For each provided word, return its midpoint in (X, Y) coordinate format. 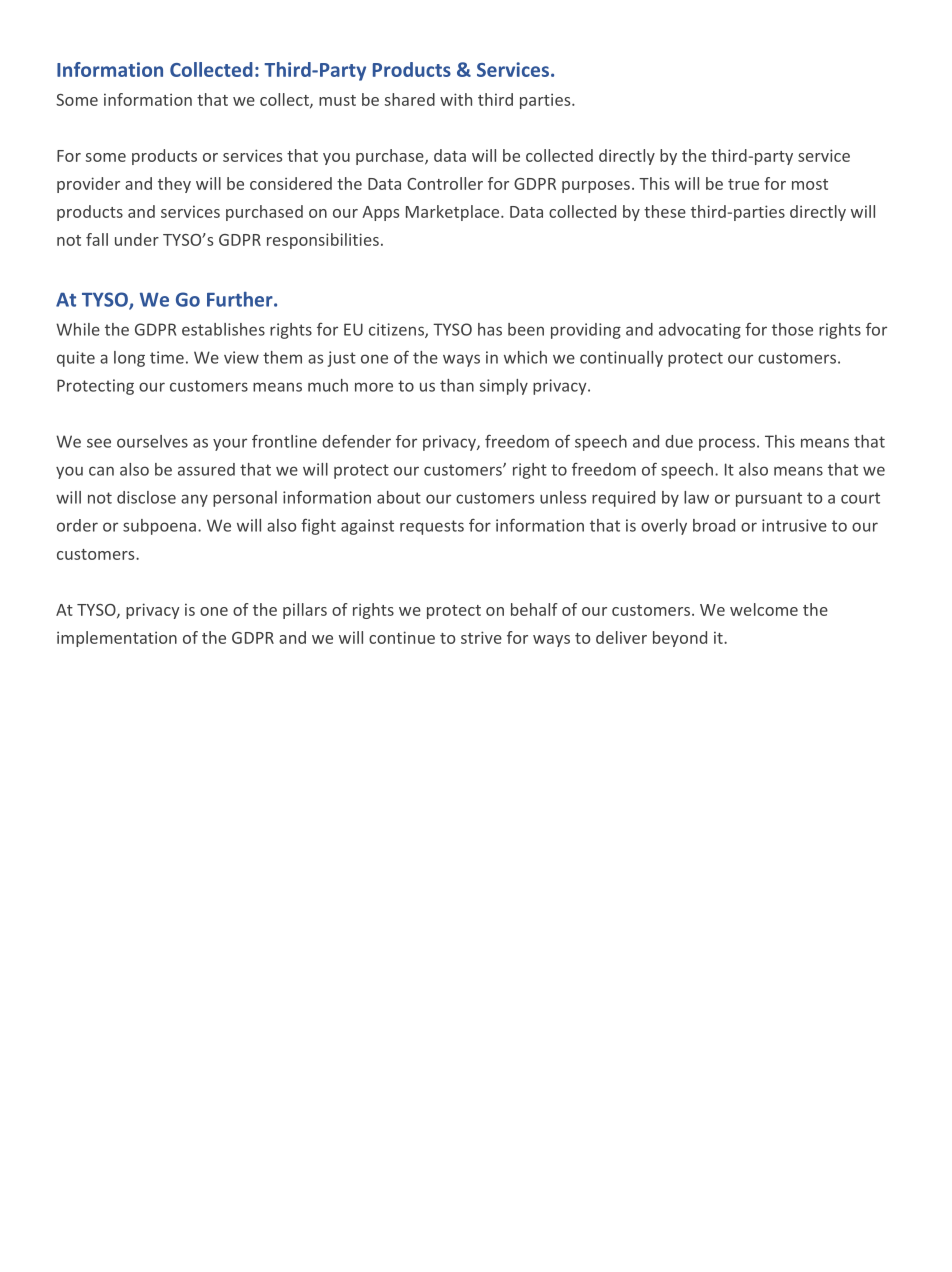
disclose (146, 497)
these (665, 211)
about (399, 497)
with (456, 99)
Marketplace (454, 213)
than (457, 385)
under (137, 239)
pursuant (769, 499)
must (337, 100)
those (792, 329)
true (743, 184)
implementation (117, 639)
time (167, 357)
